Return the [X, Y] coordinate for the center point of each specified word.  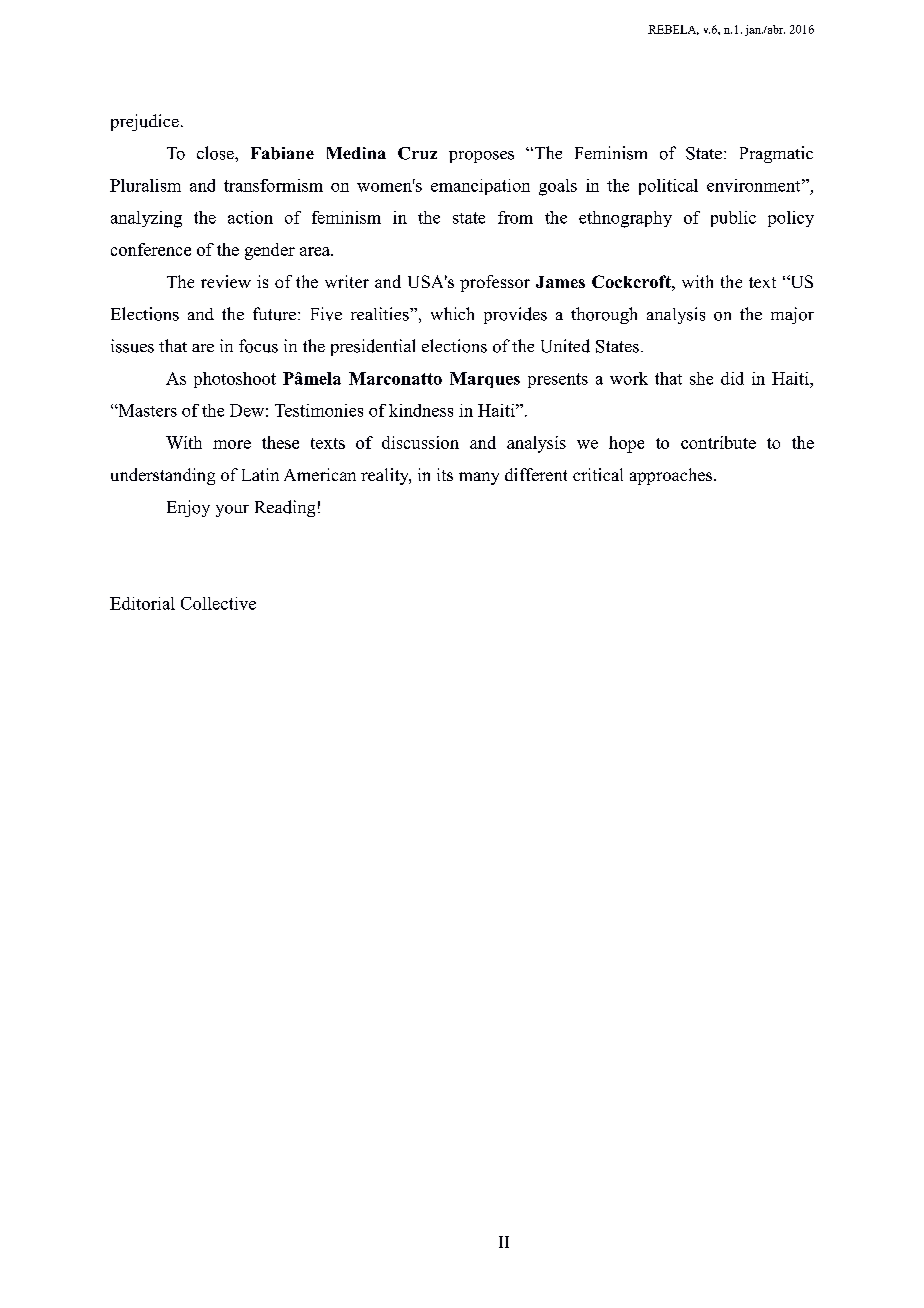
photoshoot [235, 380]
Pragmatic [776, 154]
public [733, 219]
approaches [672, 476]
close [216, 153]
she [701, 378]
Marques [485, 380]
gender [270, 251]
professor [495, 283]
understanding [163, 476]
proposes [481, 157]
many [479, 478]
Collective [218, 603]
